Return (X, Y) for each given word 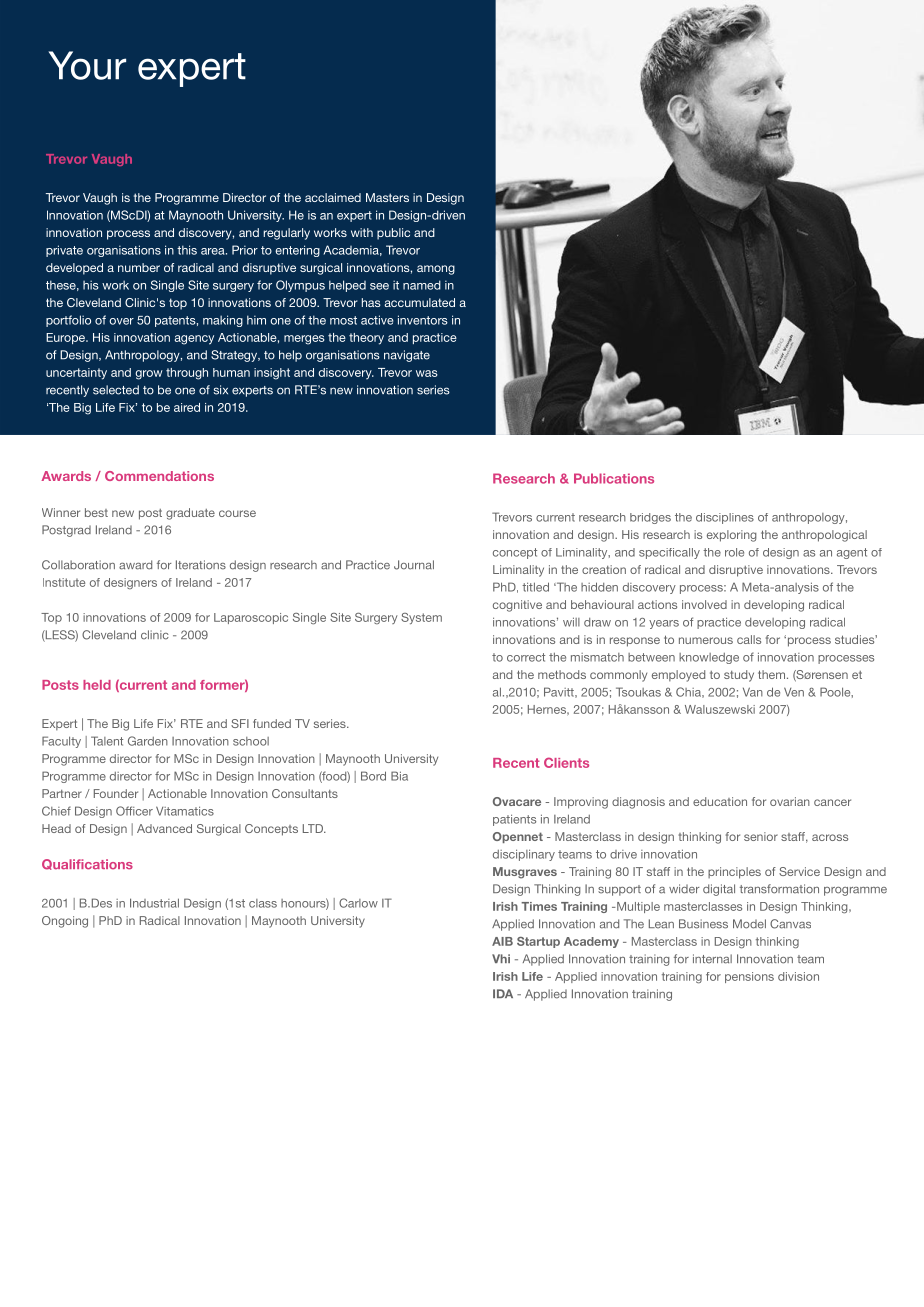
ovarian (790, 801)
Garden (148, 741)
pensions (749, 977)
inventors (423, 320)
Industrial (154, 903)
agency (194, 340)
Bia (399, 776)
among (436, 270)
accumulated (419, 302)
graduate (190, 514)
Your (87, 65)
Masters (387, 197)
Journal (414, 565)
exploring (732, 536)
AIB (502, 941)
